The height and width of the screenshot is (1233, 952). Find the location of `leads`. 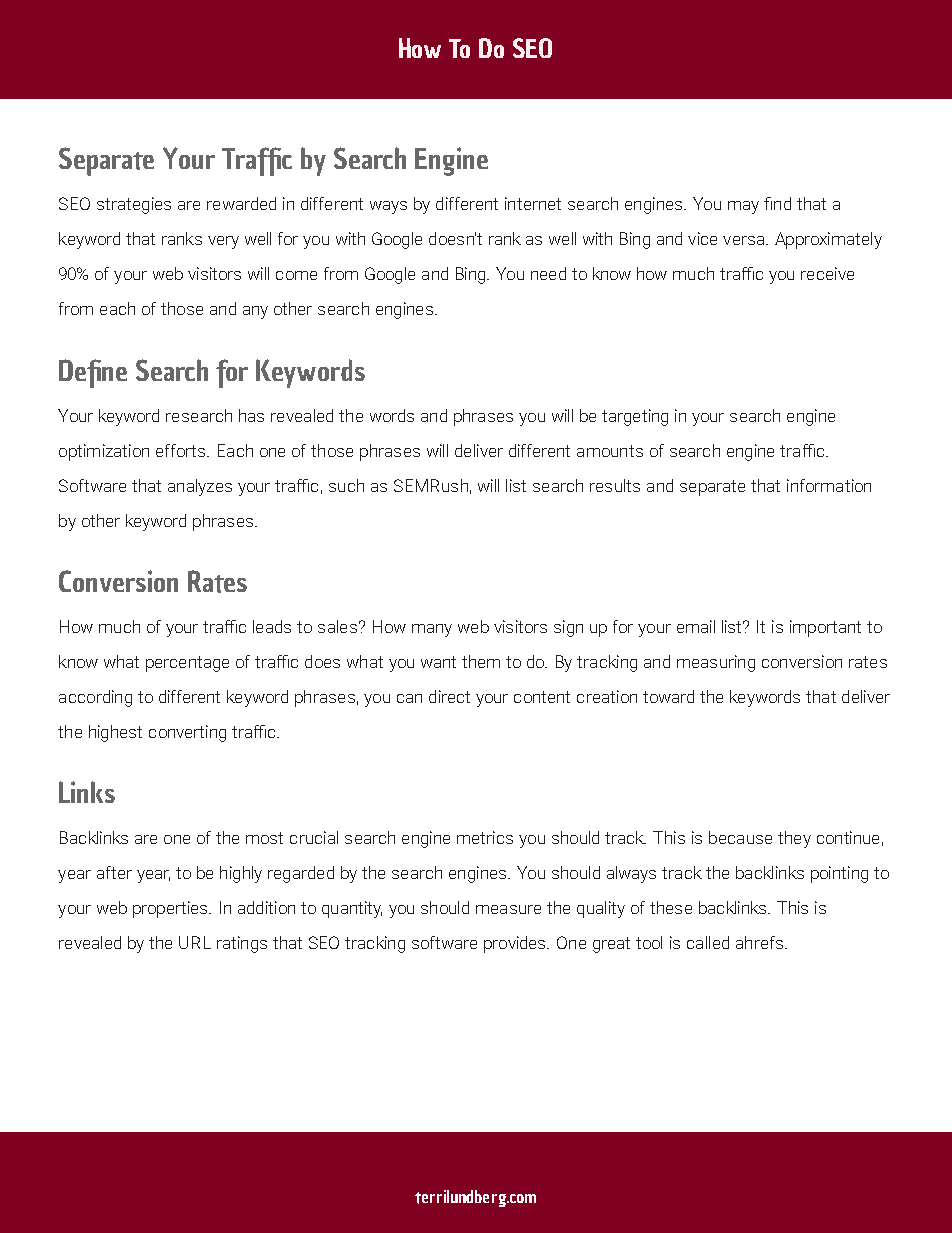

leads is located at coordinates (272, 626).
